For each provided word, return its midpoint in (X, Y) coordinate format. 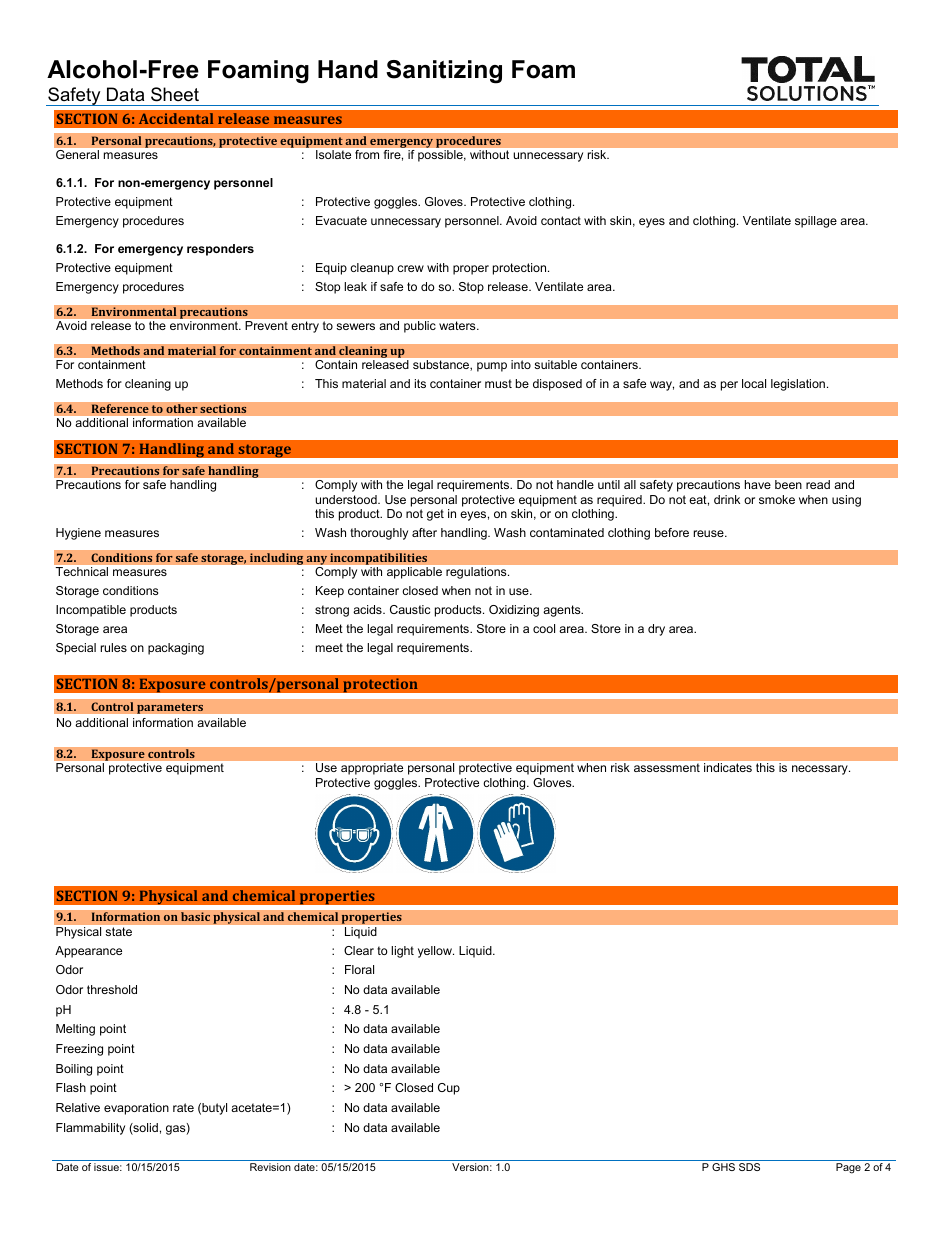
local (754, 383)
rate (183, 1107)
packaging (176, 649)
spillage (816, 222)
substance (442, 365)
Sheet (175, 94)
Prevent (267, 325)
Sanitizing (444, 72)
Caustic (410, 609)
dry (656, 630)
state (119, 931)
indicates (728, 767)
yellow (436, 952)
